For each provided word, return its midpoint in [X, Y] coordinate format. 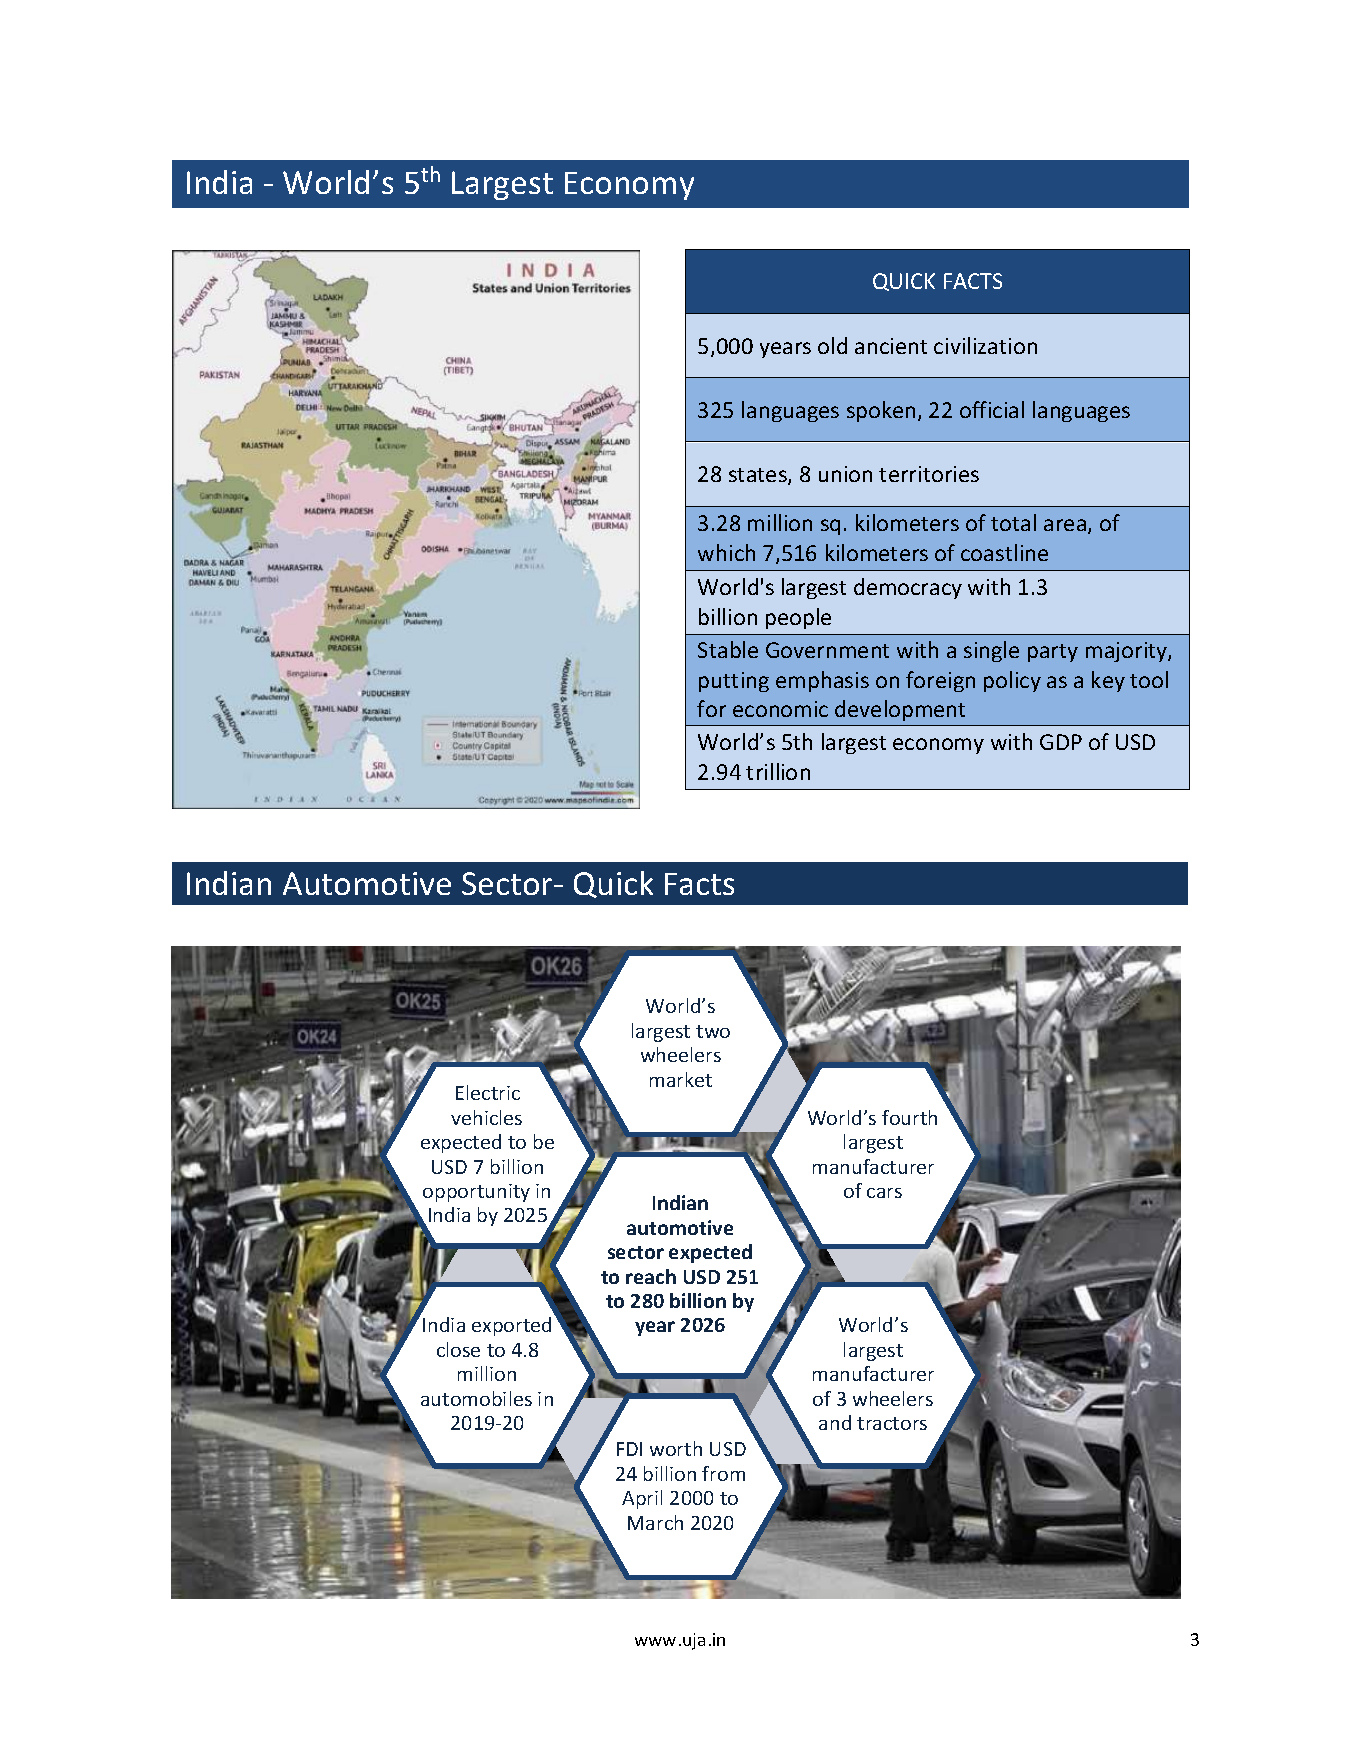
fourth [909, 1117]
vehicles [486, 1117]
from [723, 1473]
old [832, 345]
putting [734, 682]
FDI [629, 1449]
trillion [778, 771]
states [759, 476]
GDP [1061, 742]
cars [884, 1193]
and [835, 1422]
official [992, 409]
